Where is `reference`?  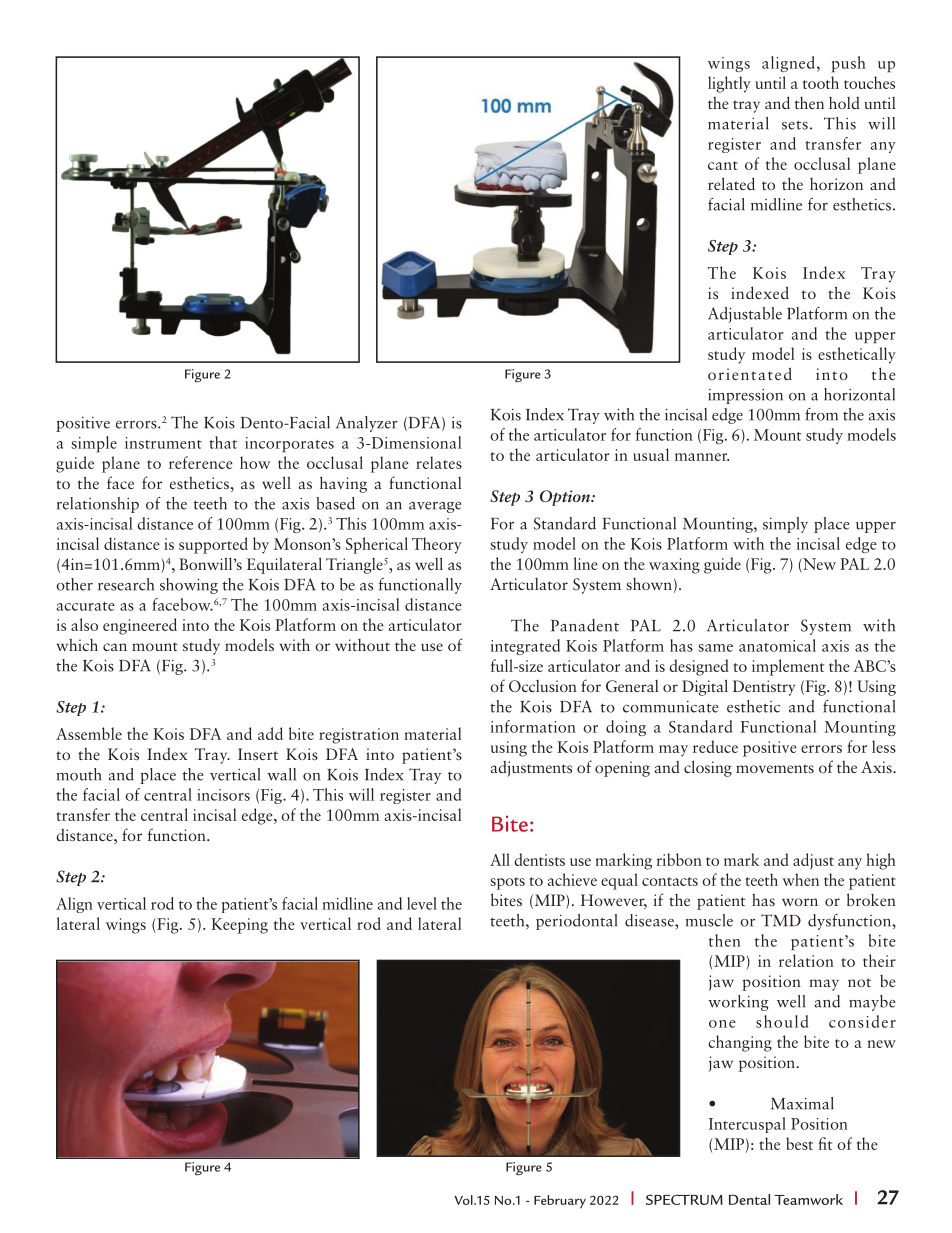 reference is located at coordinates (201, 462).
